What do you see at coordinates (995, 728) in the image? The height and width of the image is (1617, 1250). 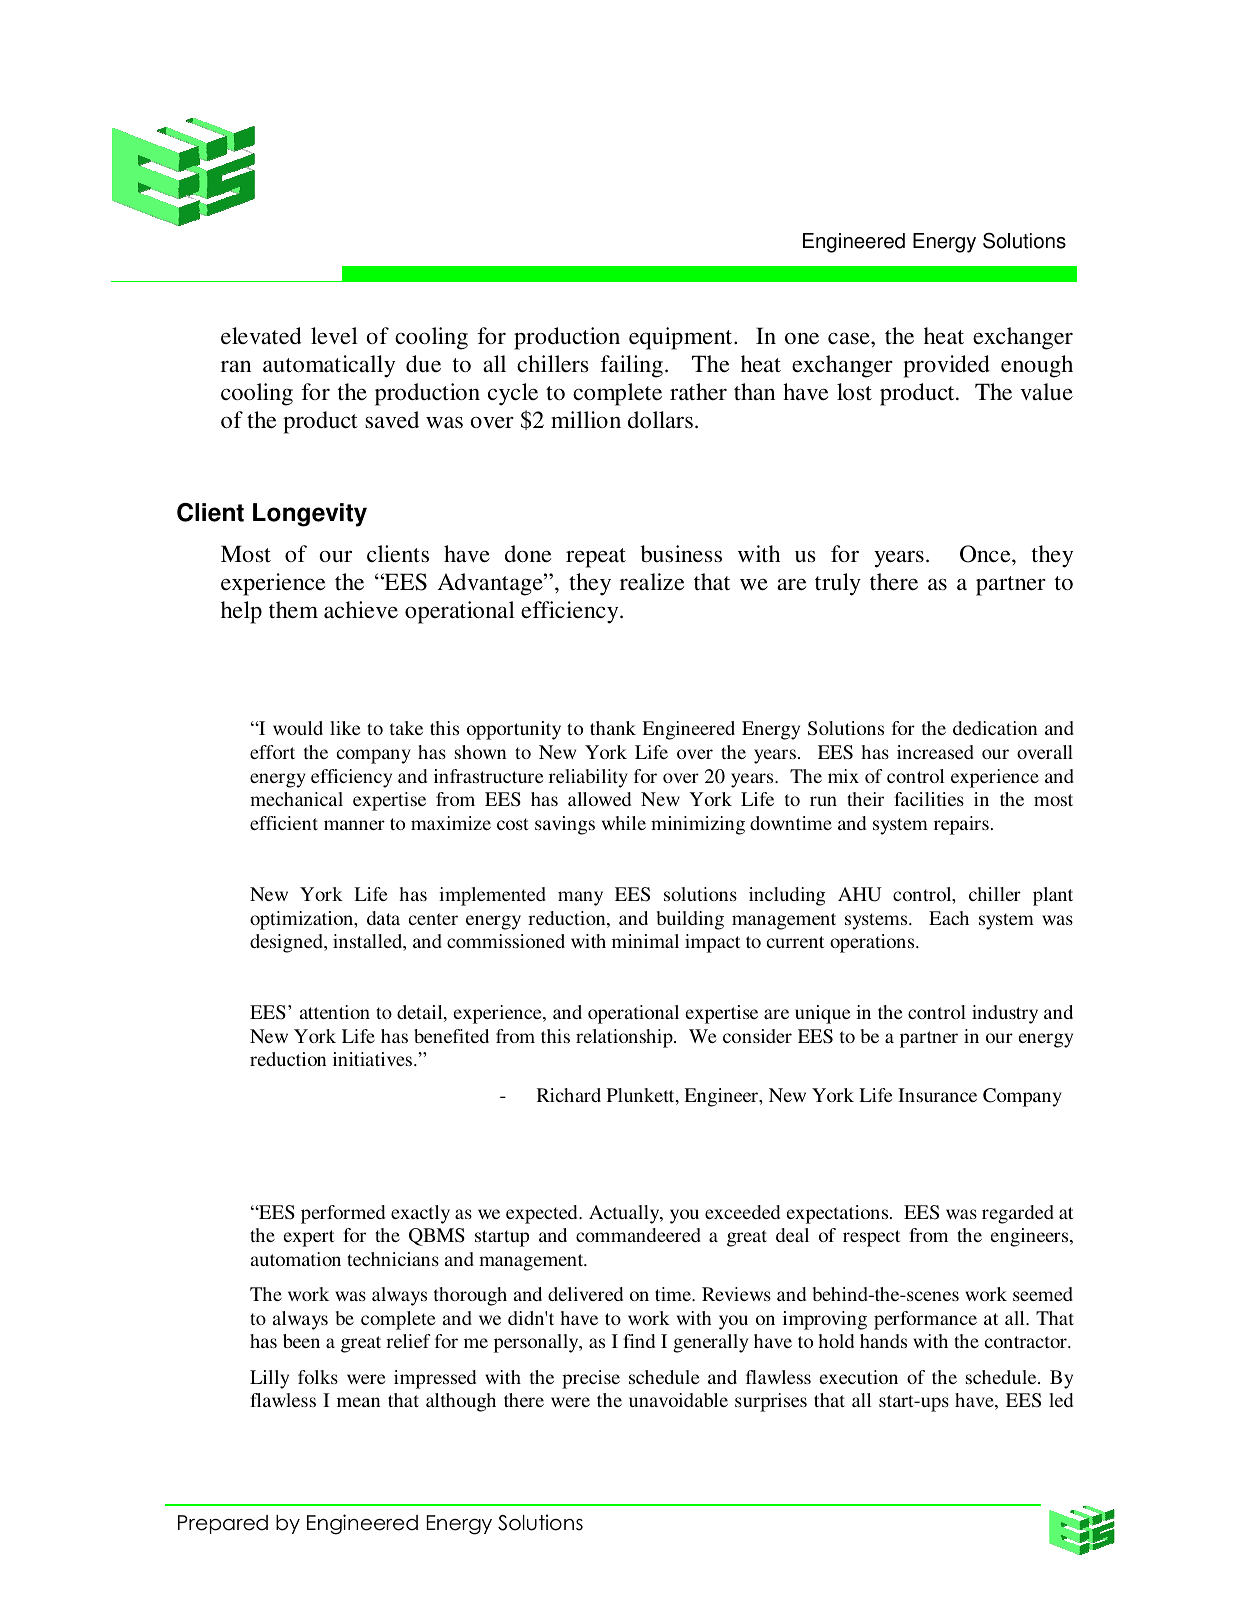 I see `dedication` at bounding box center [995, 728].
